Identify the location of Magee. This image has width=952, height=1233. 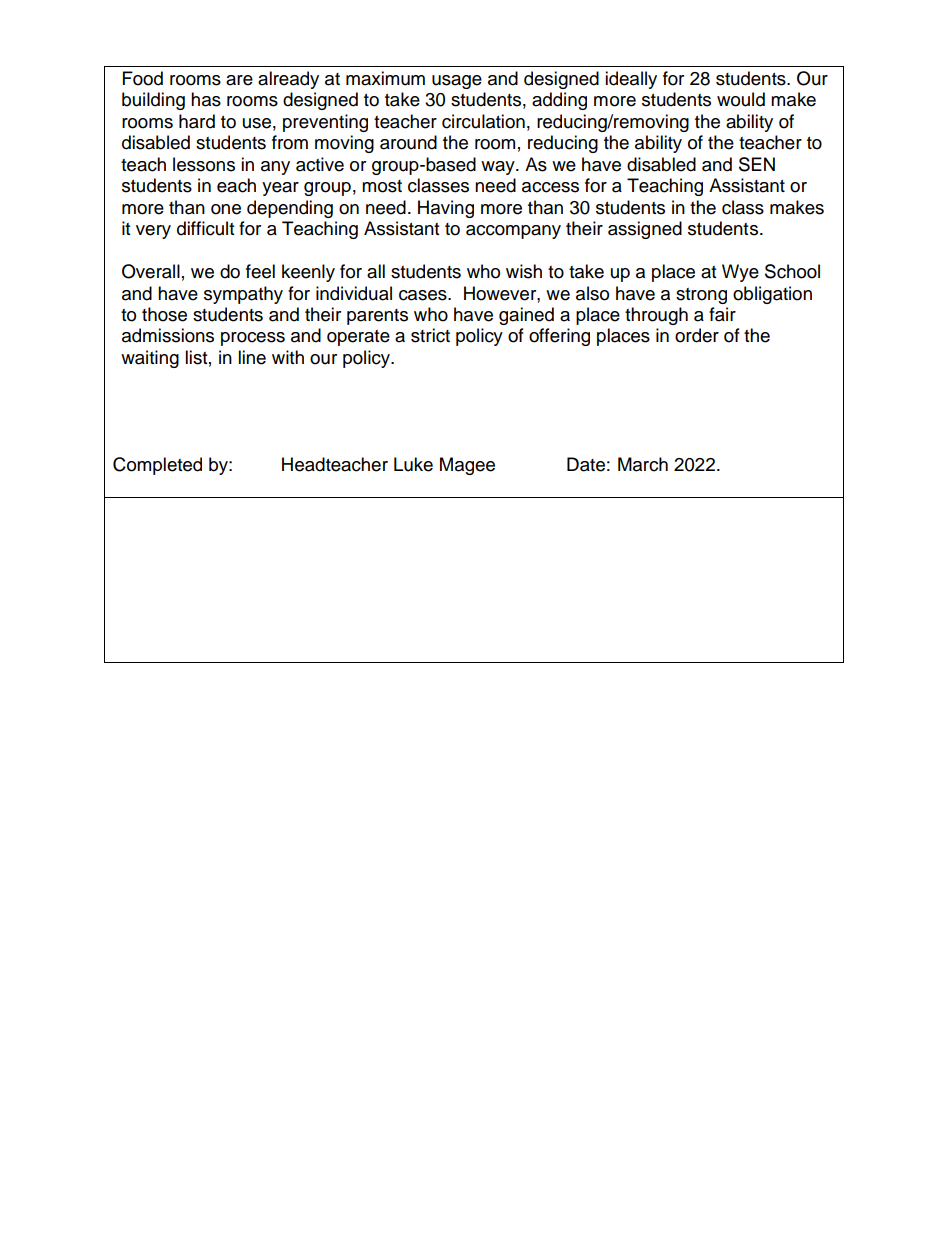
(467, 466).
